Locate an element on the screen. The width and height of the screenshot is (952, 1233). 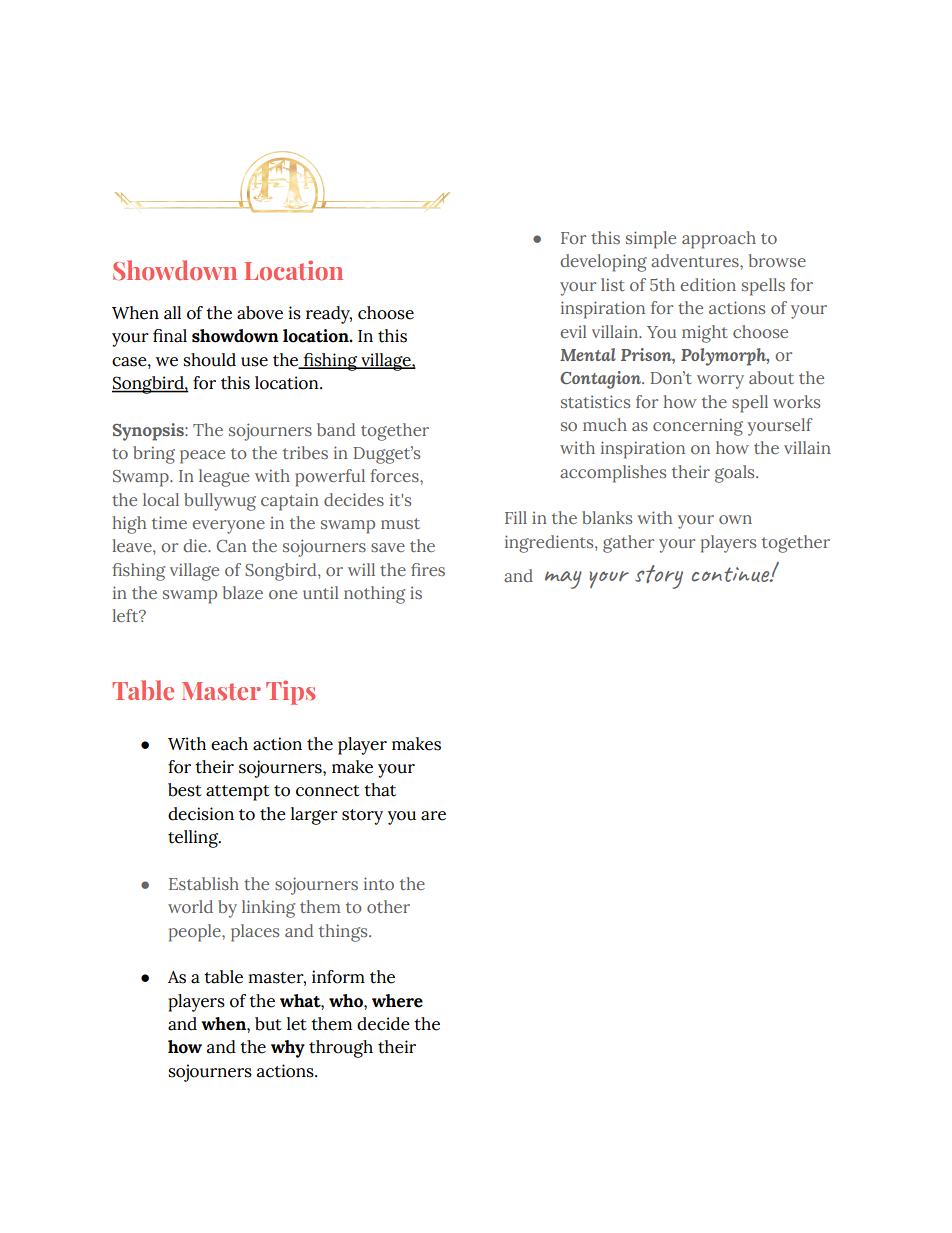
nothing is located at coordinates (374, 595).
